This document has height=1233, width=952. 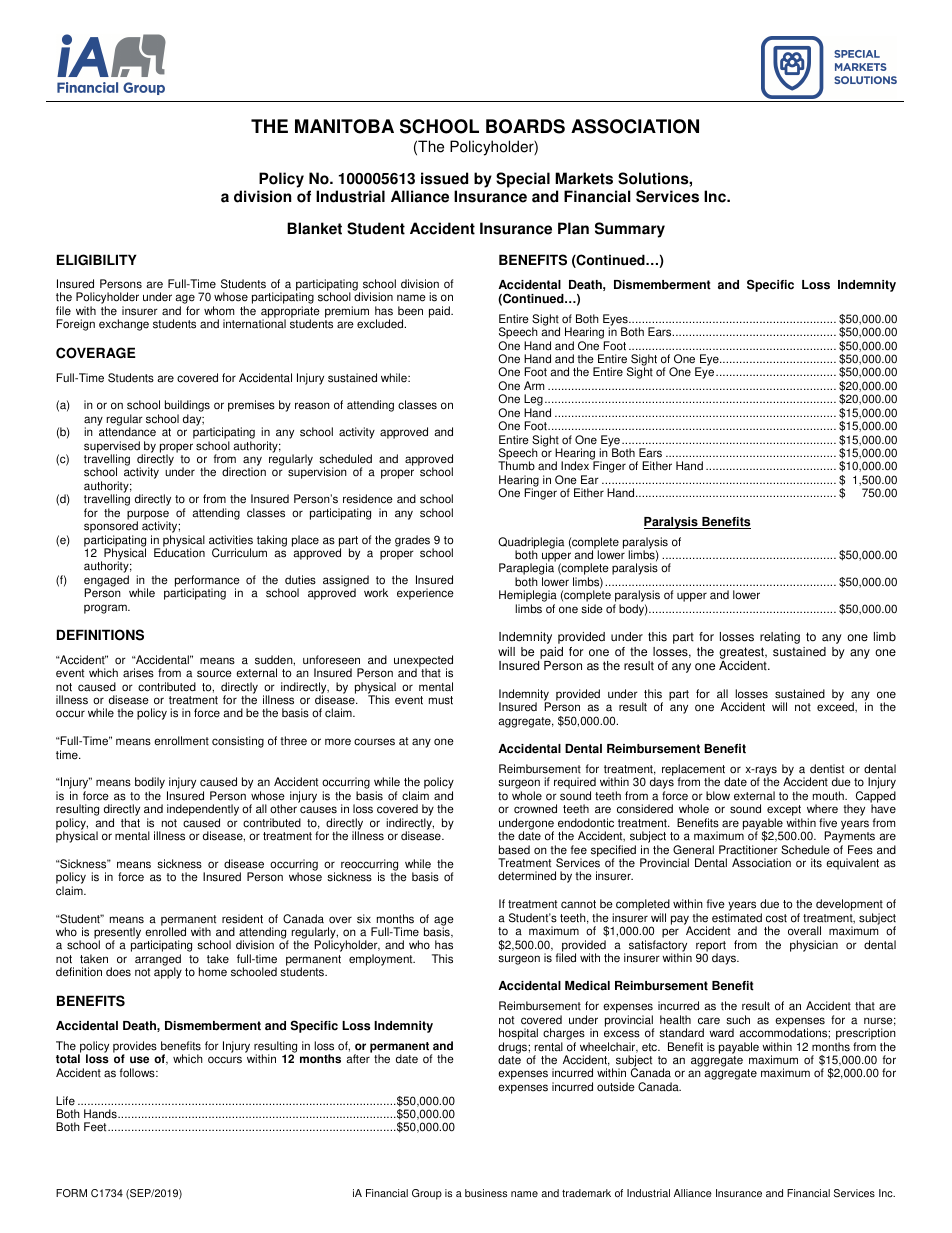 What do you see at coordinates (516, 466) in the document?
I see `Thumb` at bounding box center [516, 466].
